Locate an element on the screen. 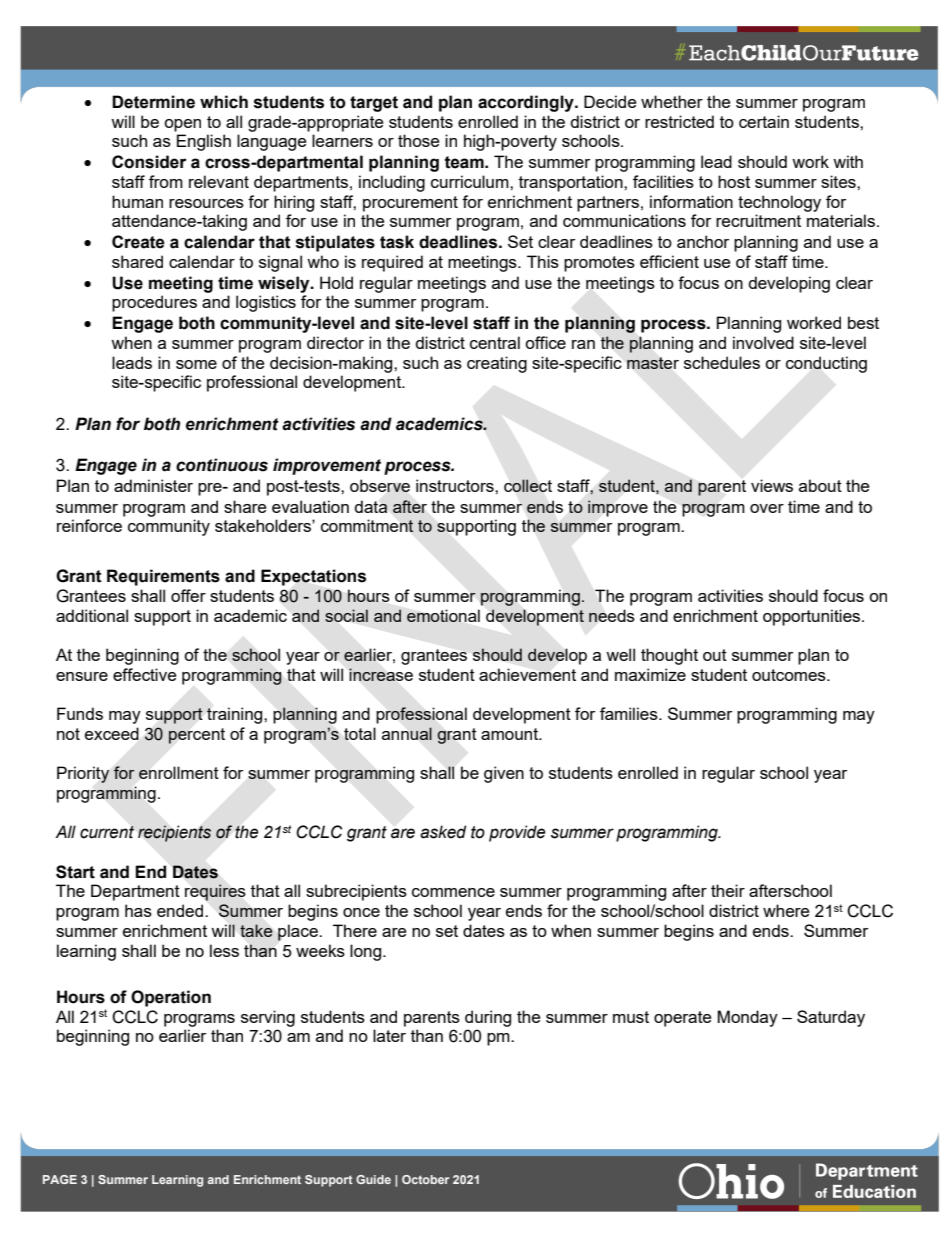 This screenshot has width=952, height=1233. emotional is located at coordinates (443, 615).
